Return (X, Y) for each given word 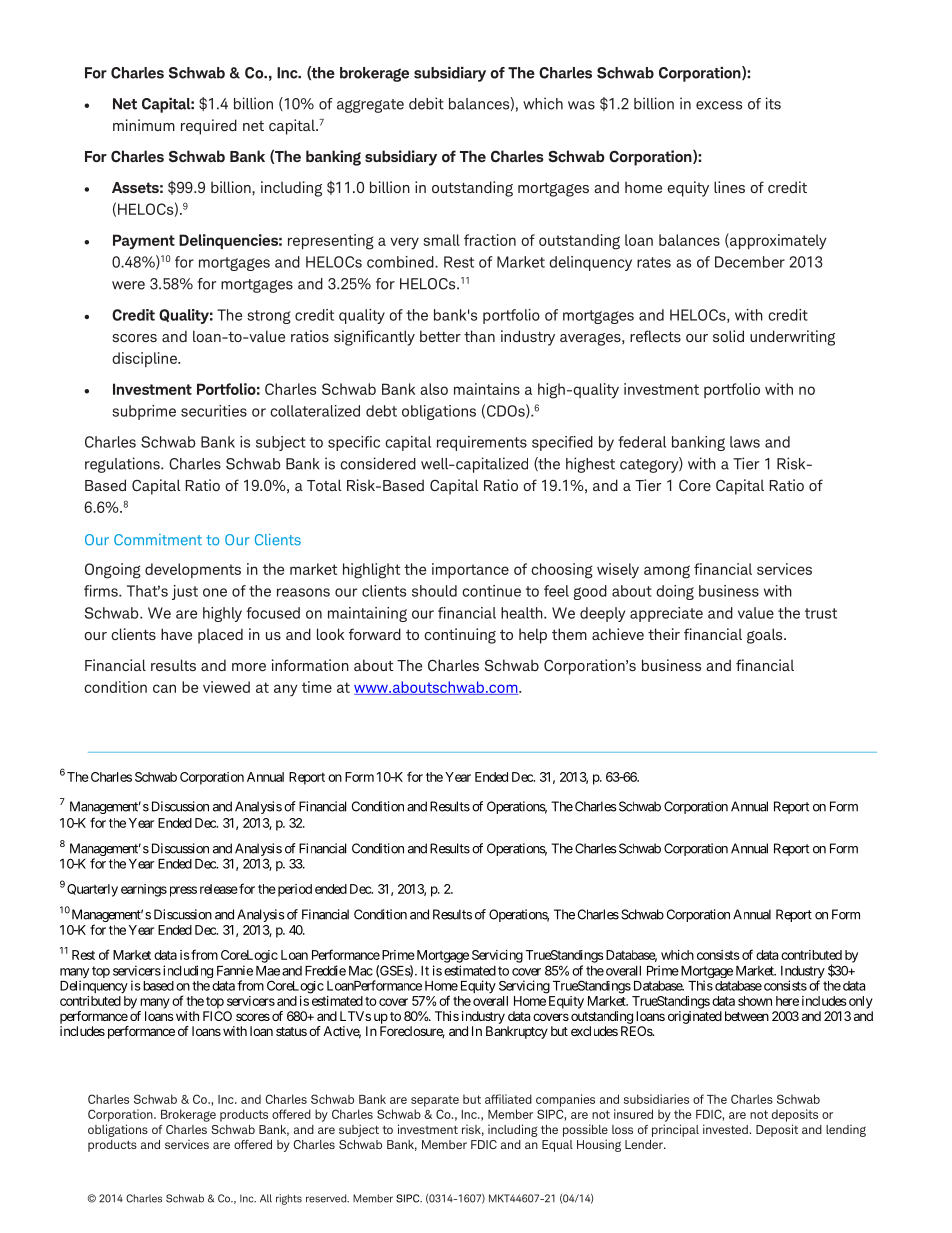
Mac (361, 971)
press (181, 891)
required (209, 127)
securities (214, 411)
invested (726, 1129)
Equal (557, 1146)
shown (755, 1001)
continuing (460, 636)
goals (766, 636)
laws (745, 442)
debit (426, 103)
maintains (487, 389)
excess (719, 105)
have (176, 634)
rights (289, 1199)
